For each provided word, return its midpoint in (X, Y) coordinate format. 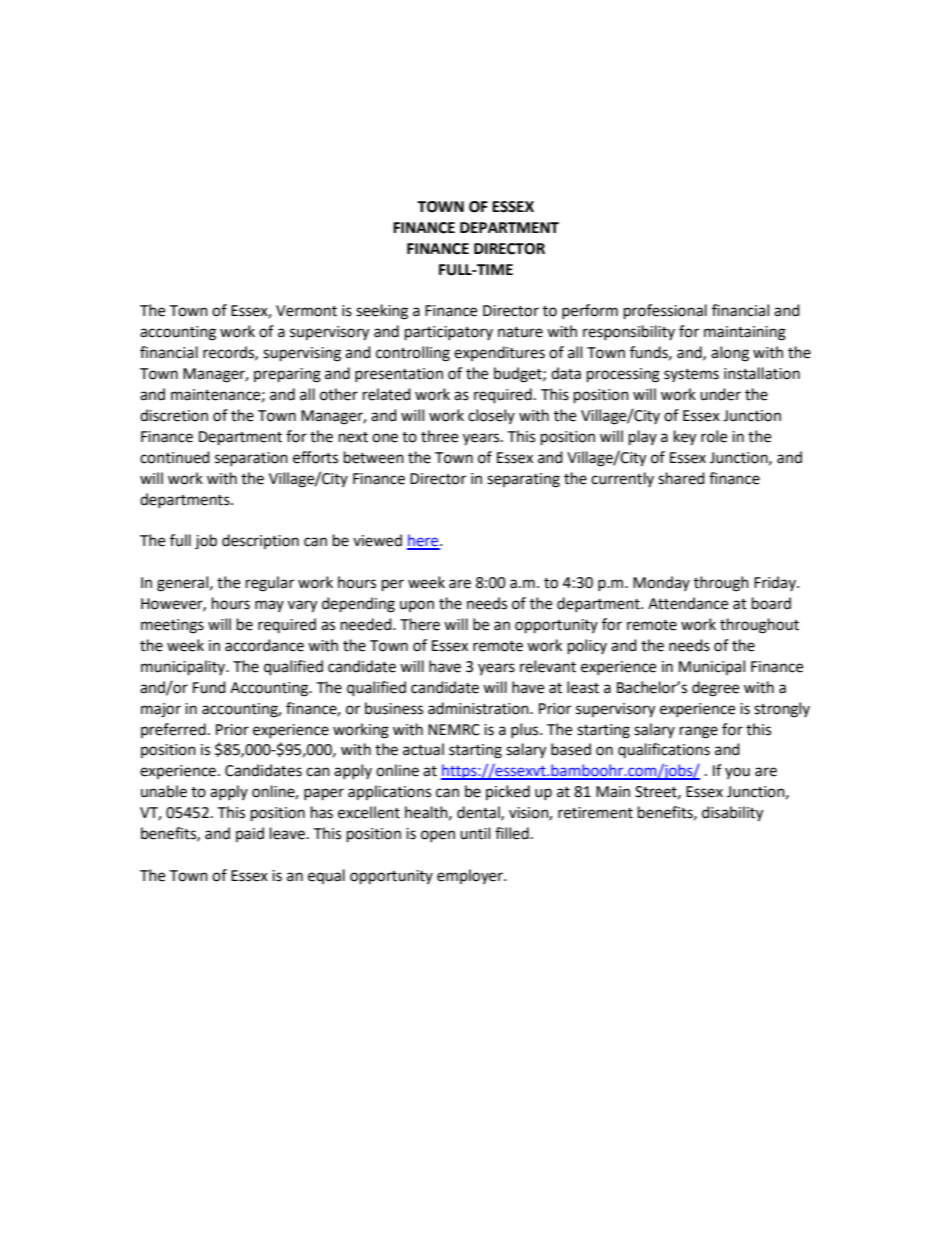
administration (479, 708)
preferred (173, 730)
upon (417, 606)
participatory (449, 333)
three (439, 436)
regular (270, 584)
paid (250, 834)
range (699, 732)
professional (665, 312)
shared (681, 478)
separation (251, 459)
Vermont (306, 311)
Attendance (688, 603)
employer (471, 876)
